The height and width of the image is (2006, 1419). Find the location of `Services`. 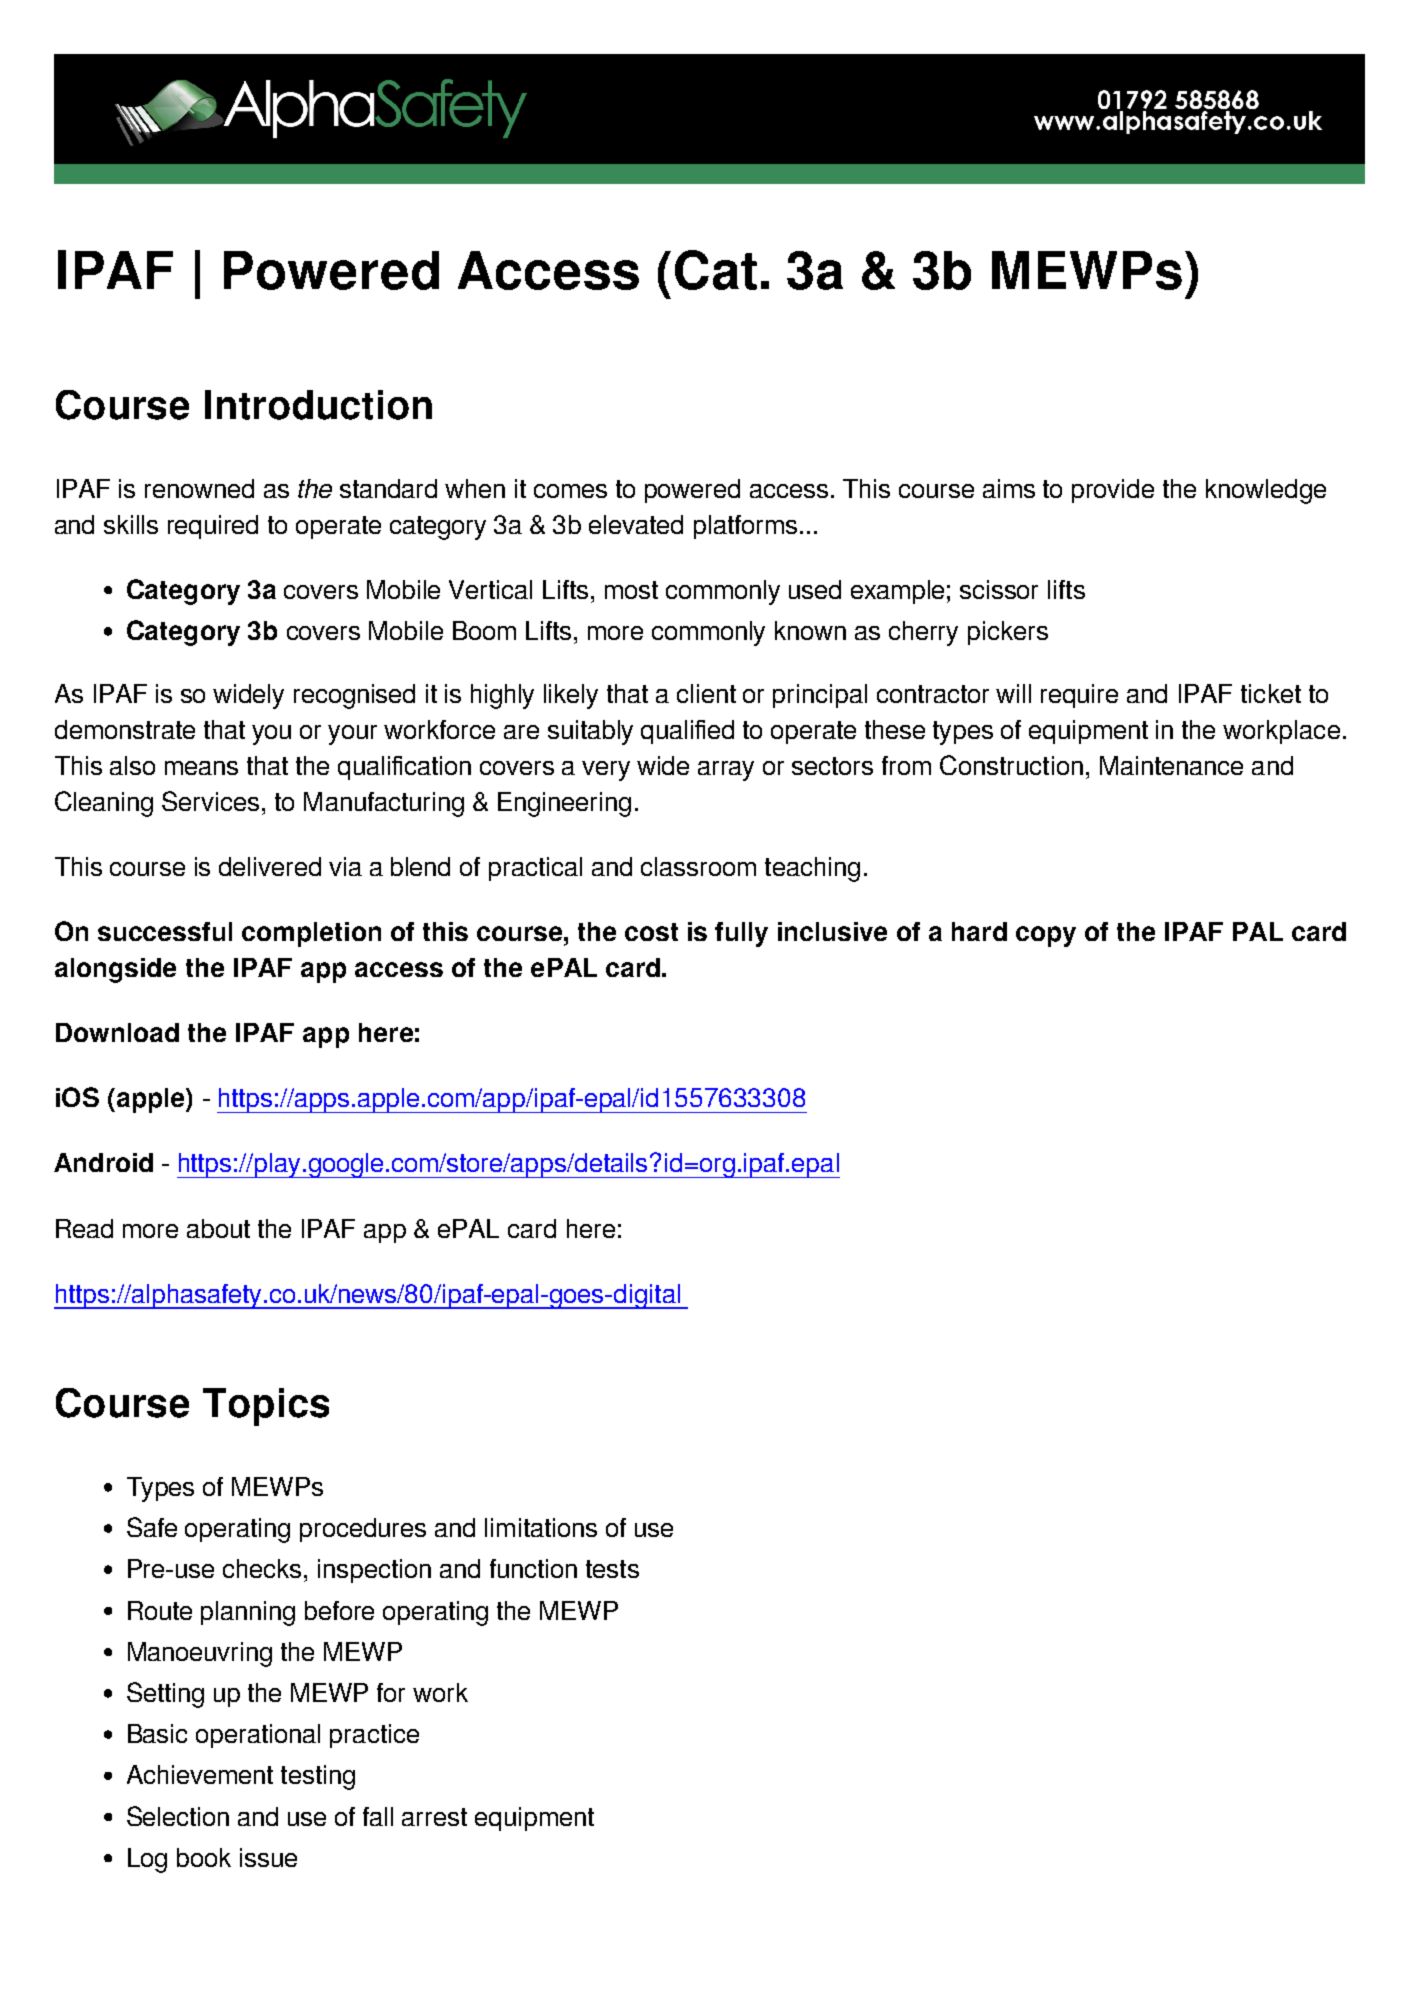

Services is located at coordinates (210, 801).
